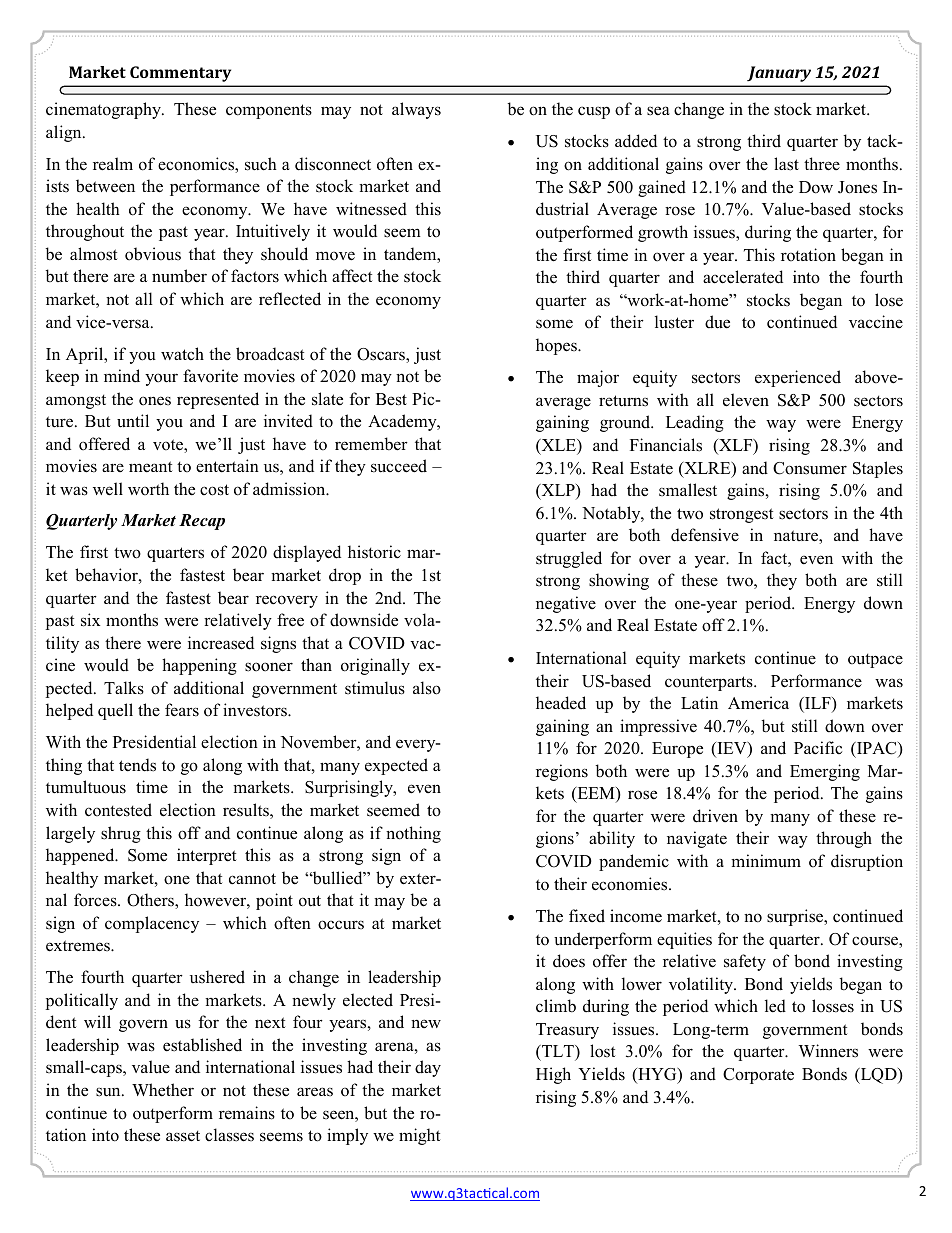 This screenshot has height=1233, width=952. I want to click on Commentary, so click(180, 74).
